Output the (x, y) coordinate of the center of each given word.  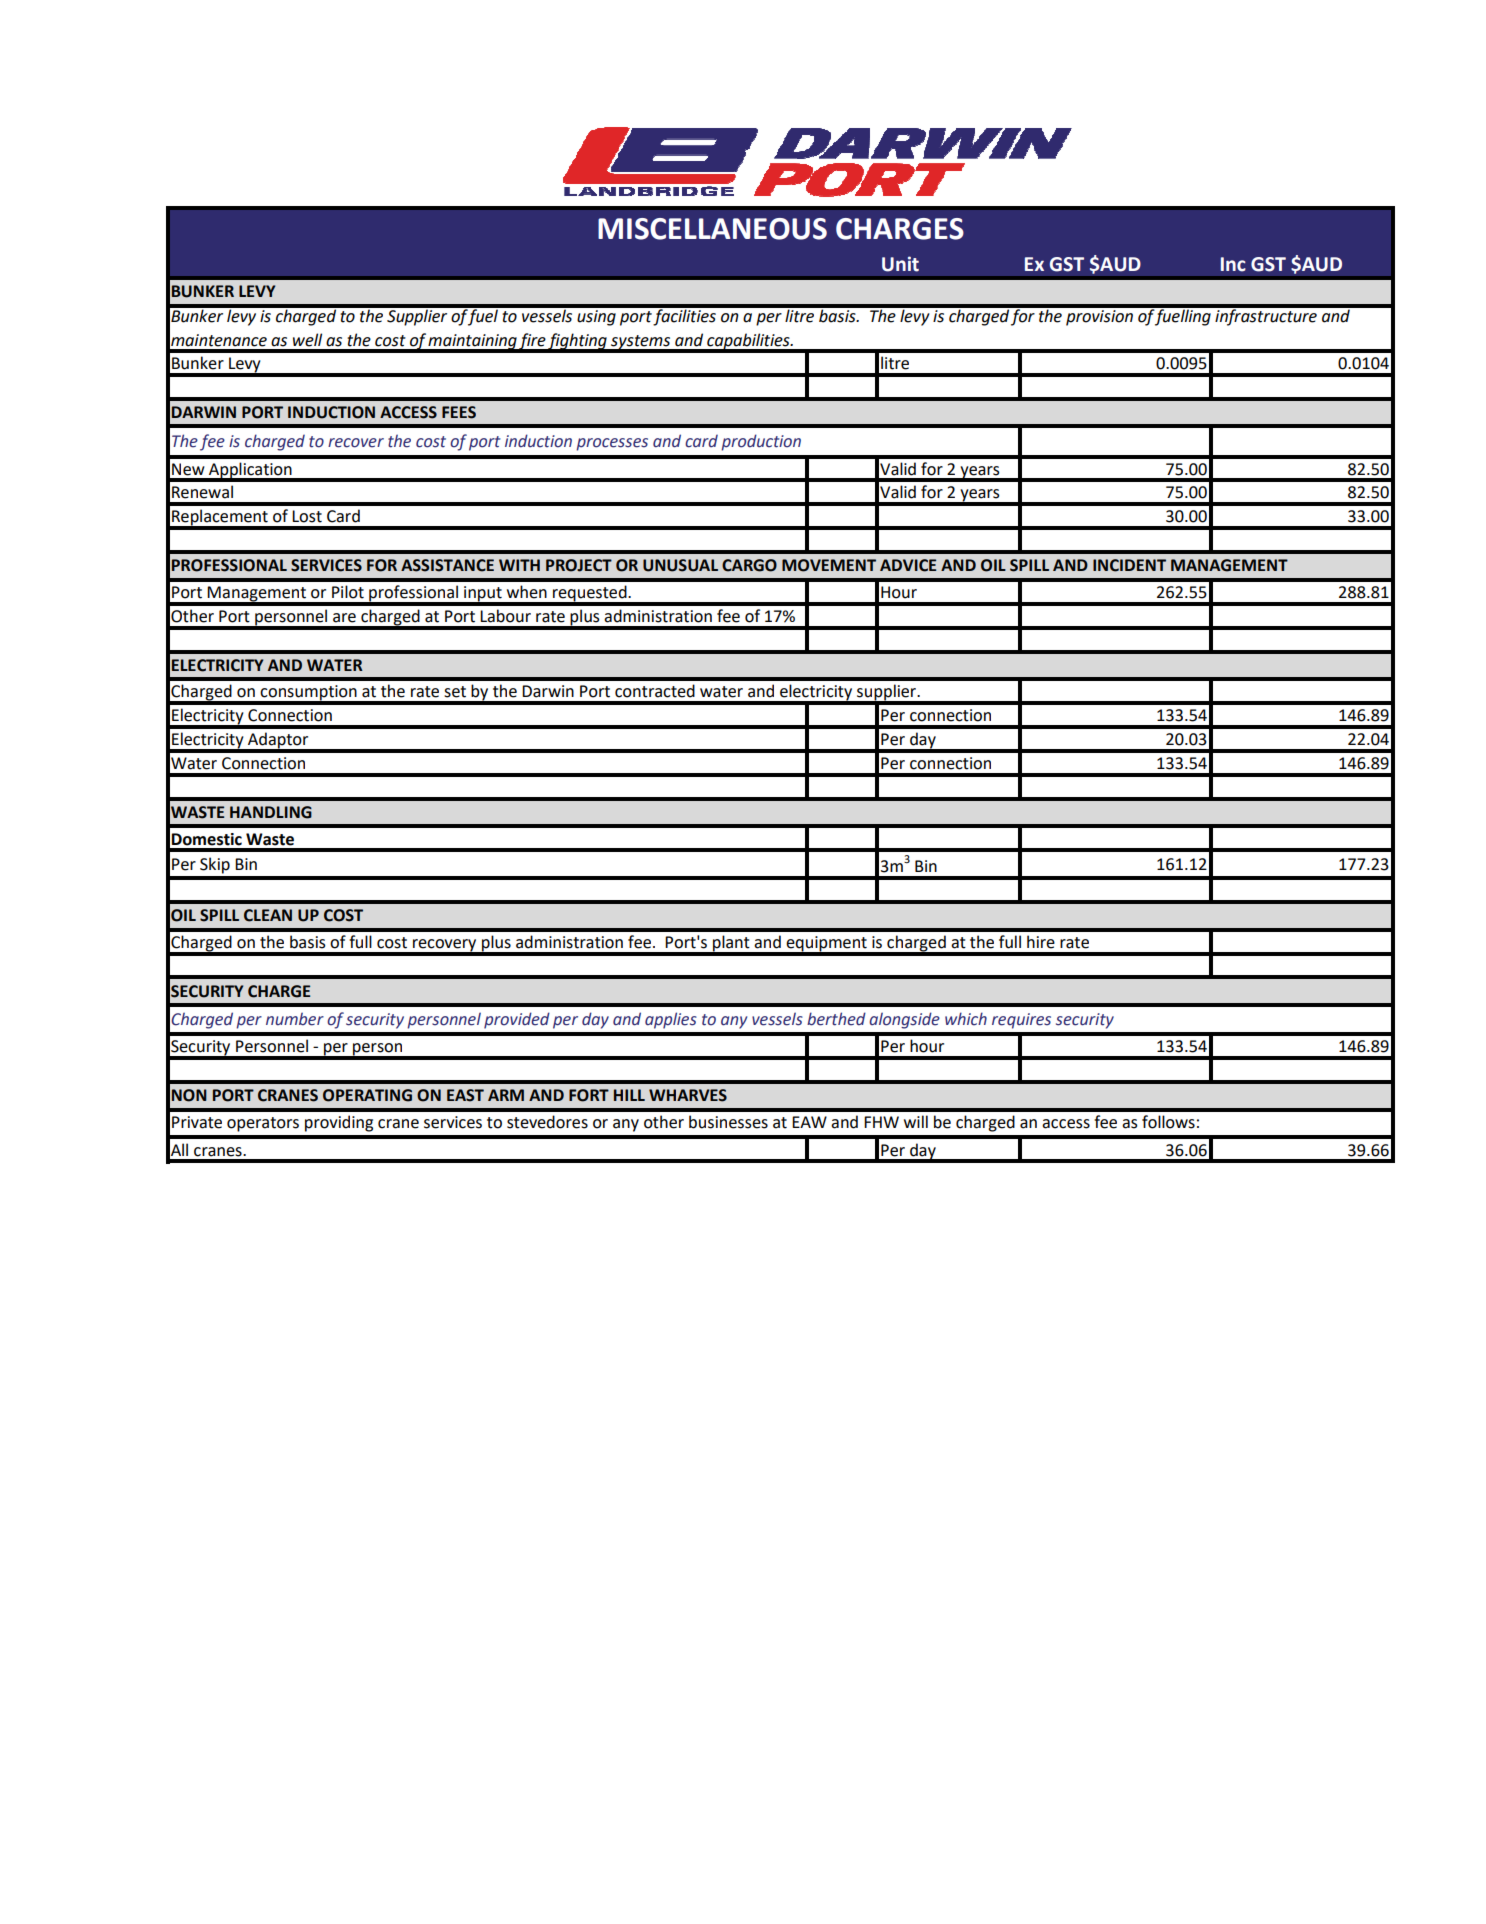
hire (1041, 942)
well (307, 340)
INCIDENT (1129, 565)
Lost (307, 516)
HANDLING (271, 812)
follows (1168, 1122)
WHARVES (688, 1095)
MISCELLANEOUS (712, 229)
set (455, 692)
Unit (900, 264)
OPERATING (367, 1095)
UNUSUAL (680, 565)
